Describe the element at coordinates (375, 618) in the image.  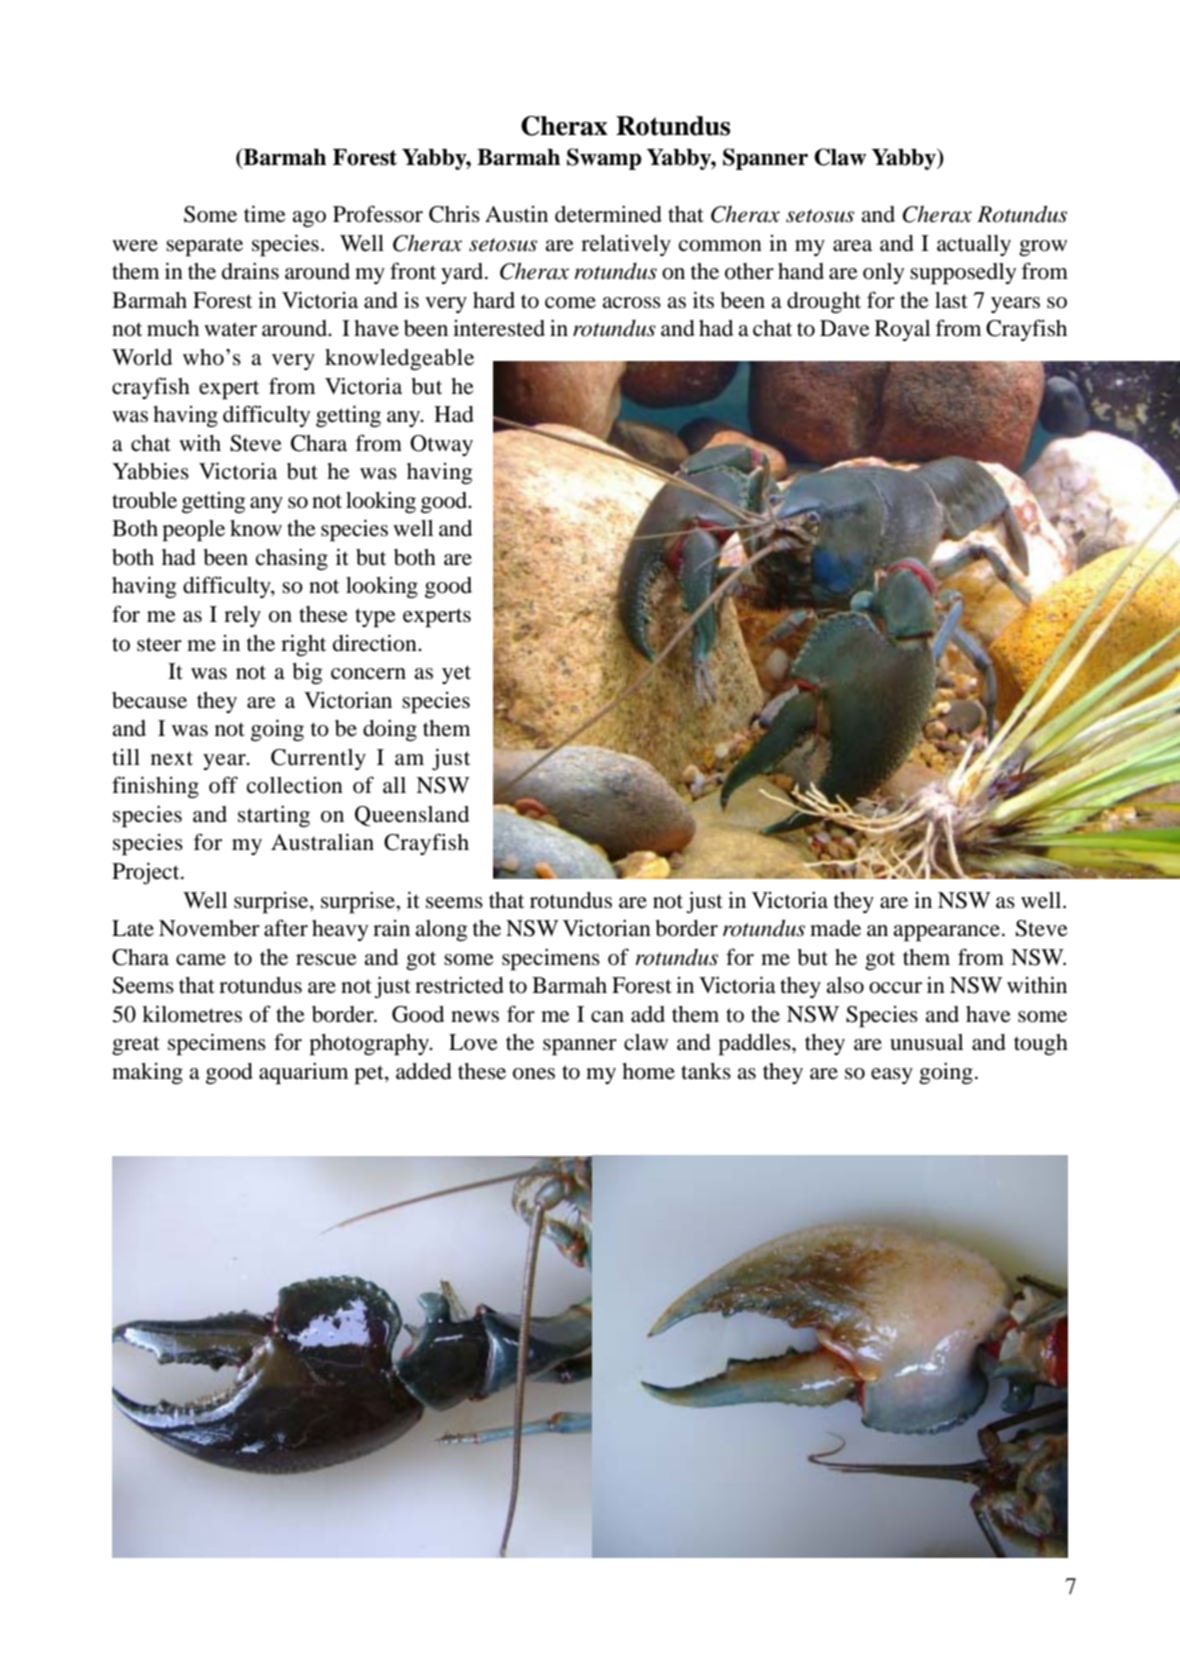
I see `type` at that location.
